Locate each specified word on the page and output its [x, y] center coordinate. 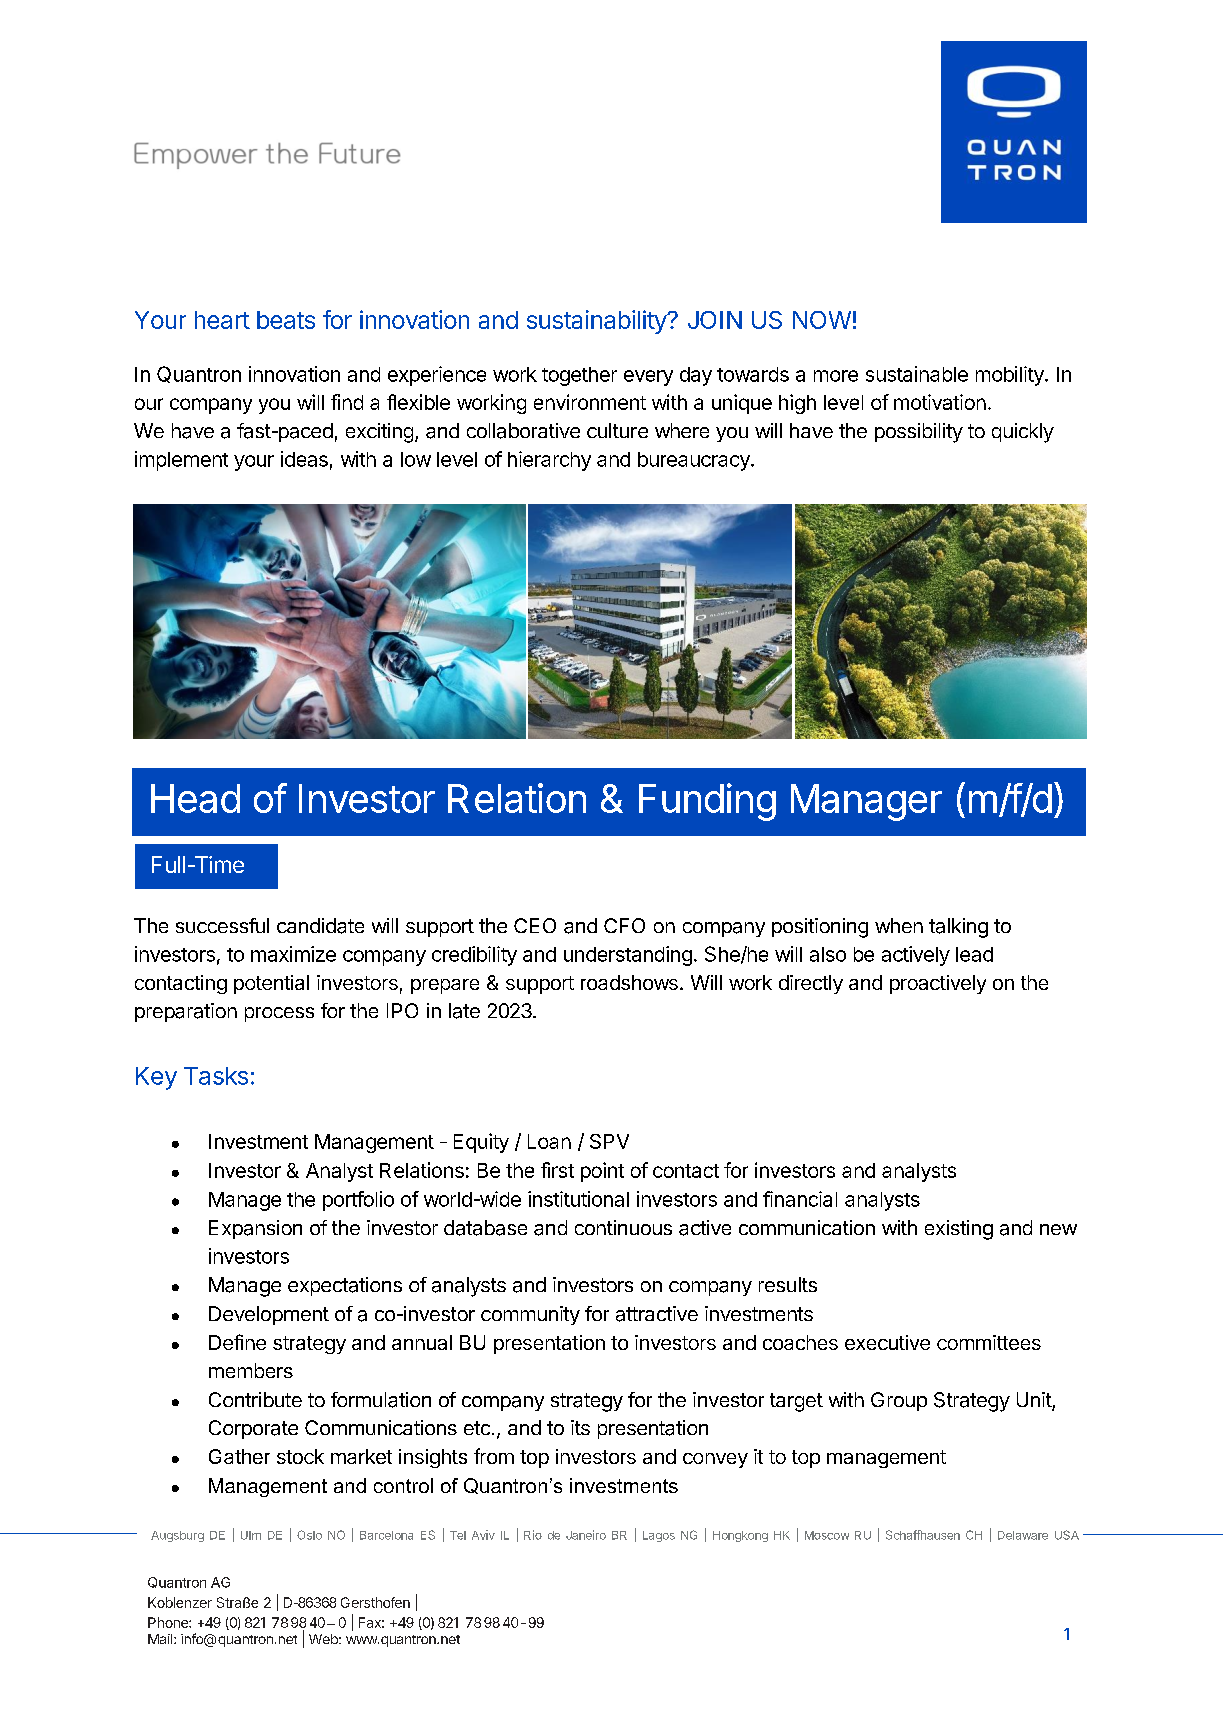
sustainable [917, 374]
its [580, 1427]
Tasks [216, 1076]
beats [286, 320]
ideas [304, 459]
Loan [549, 1141]
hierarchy [549, 461]
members [251, 1370]
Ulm [251, 1535]
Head [195, 798]
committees [989, 1342]
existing [959, 1230]
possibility [919, 433]
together [579, 376]
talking [958, 928]
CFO [624, 925]
